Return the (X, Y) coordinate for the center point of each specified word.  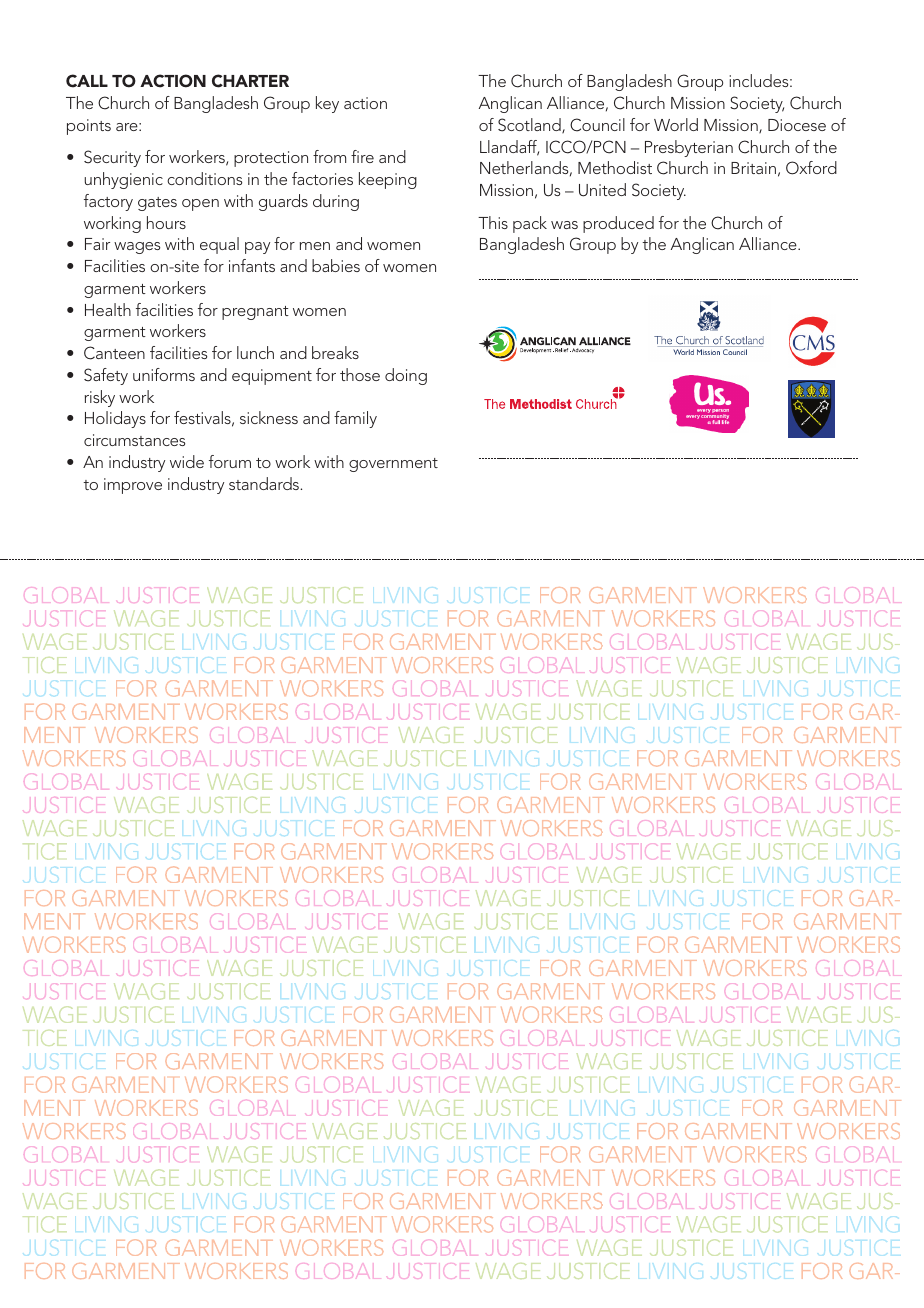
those (360, 374)
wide (187, 461)
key (327, 104)
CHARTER (250, 81)
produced (618, 224)
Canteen (114, 353)
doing (406, 376)
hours (166, 222)
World (676, 124)
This (493, 222)
